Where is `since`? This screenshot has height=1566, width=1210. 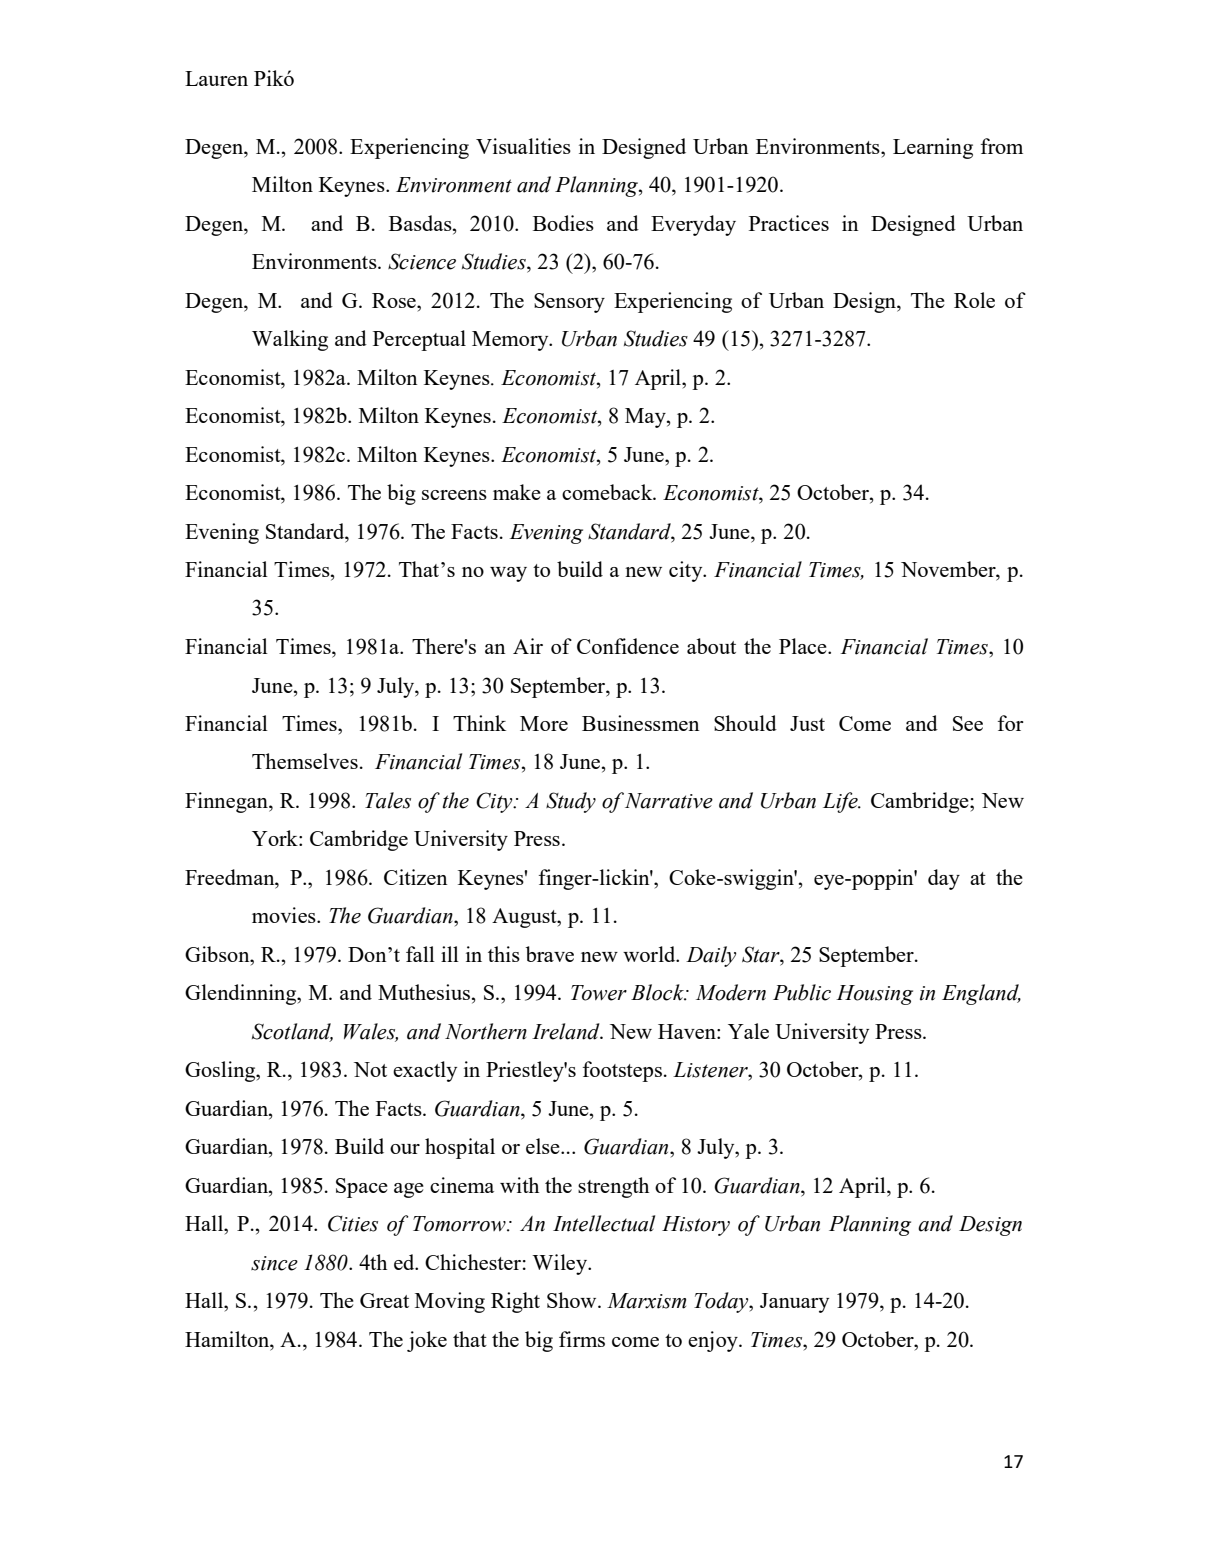 since is located at coordinates (274, 1263).
